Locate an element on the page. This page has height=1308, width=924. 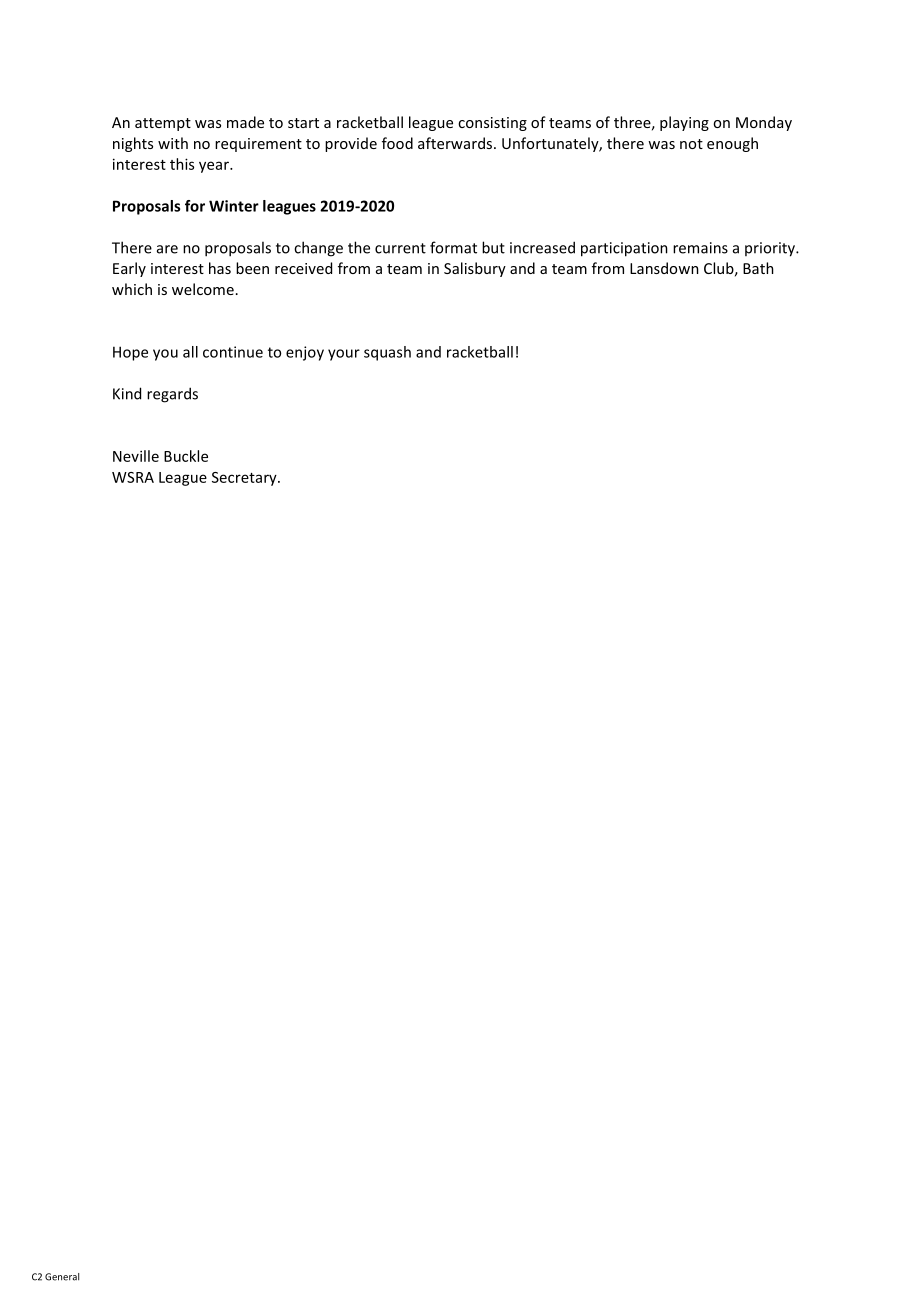
not is located at coordinates (691, 144).
